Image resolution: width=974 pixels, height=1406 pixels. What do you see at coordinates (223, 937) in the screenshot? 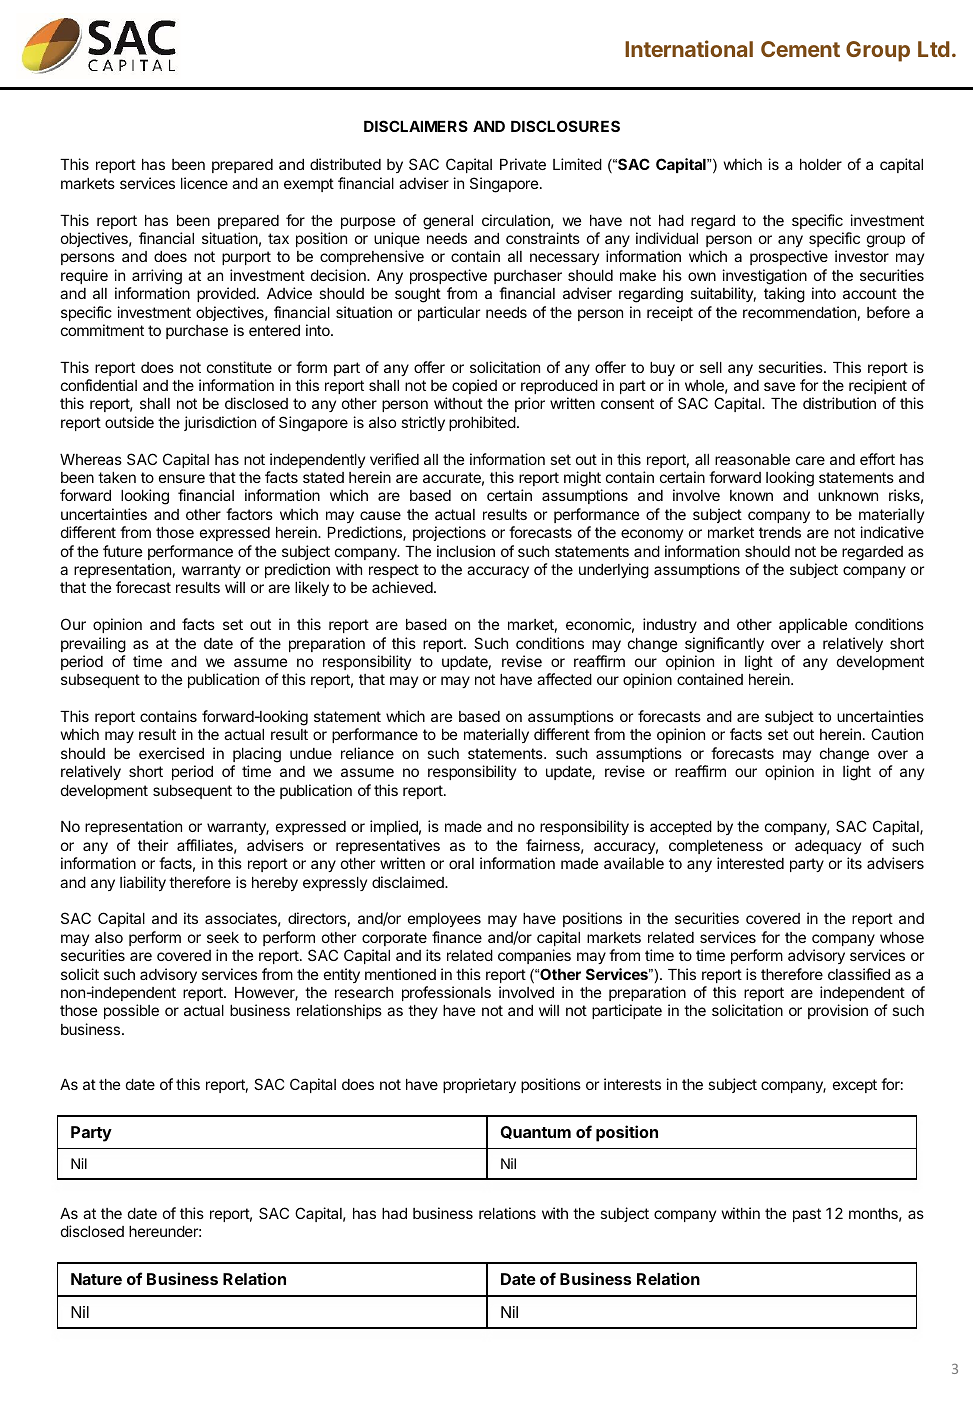
I see `seek` at bounding box center [223, 937].
